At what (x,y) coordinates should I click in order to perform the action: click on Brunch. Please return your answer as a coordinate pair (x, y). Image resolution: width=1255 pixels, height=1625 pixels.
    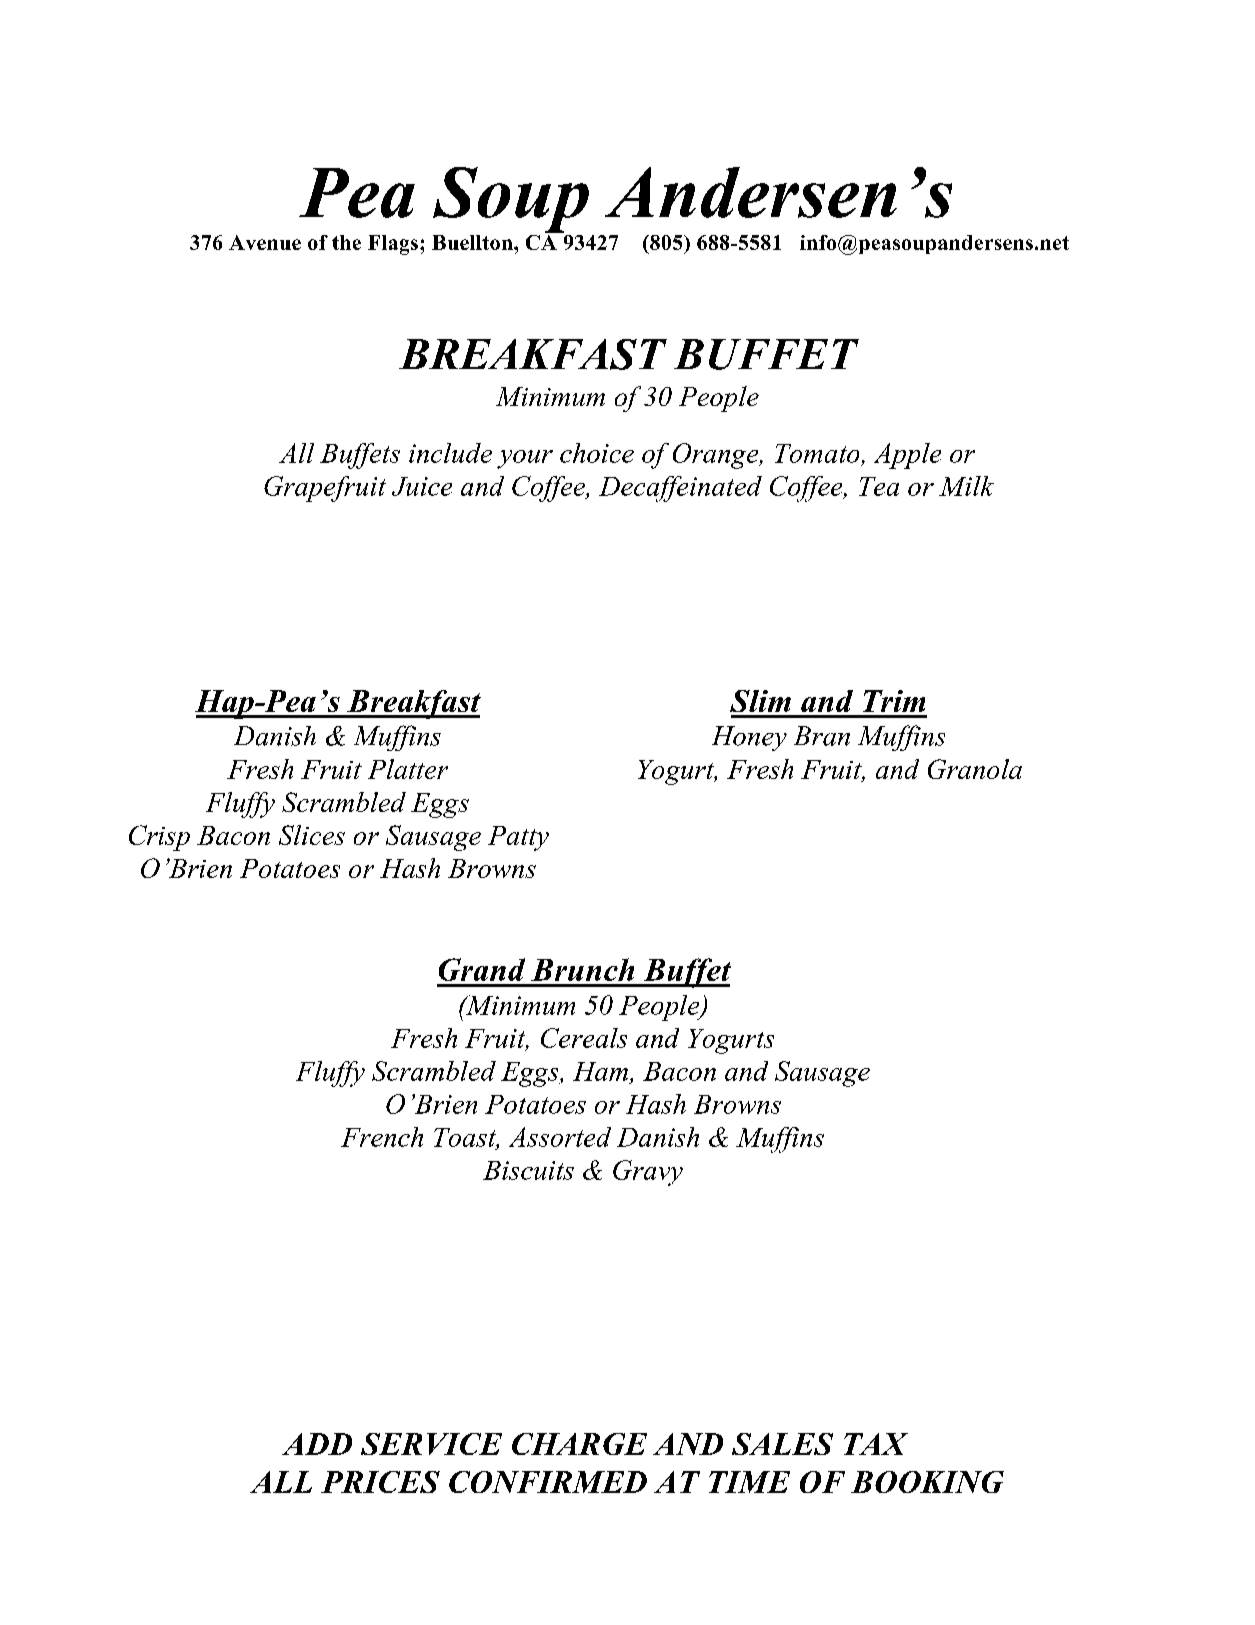
    Looking at the image, I should click on (582, 969).
